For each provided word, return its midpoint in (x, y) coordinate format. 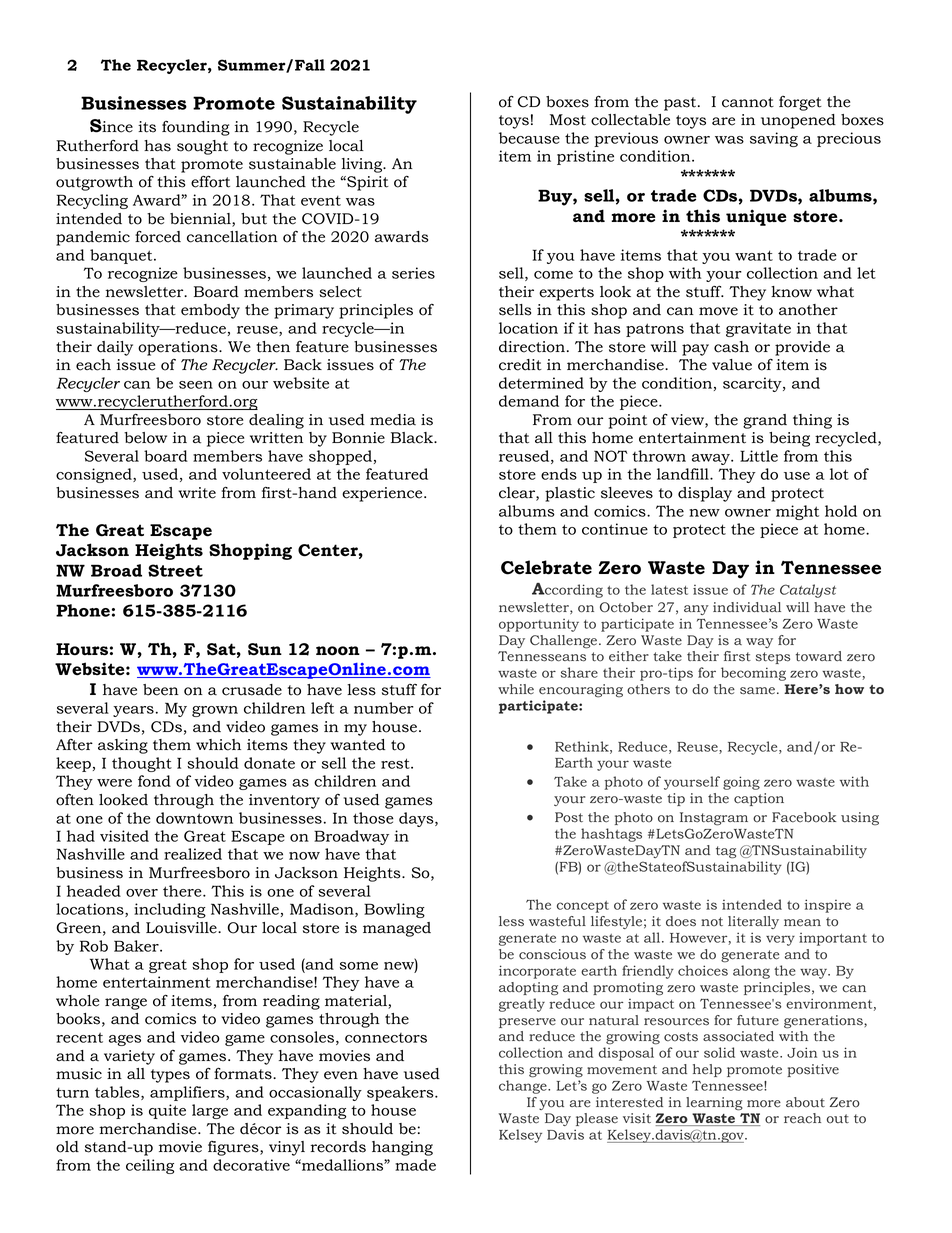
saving (774, 139)
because (529, 138)
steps (773, 658)
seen (196, 385)
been (161, 690)
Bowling (394, 910)
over (142, 893)
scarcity (753, 384)
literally (753, 922)
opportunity (539, 625)
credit (520, 365)
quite (167, 1111)
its (147, 127)
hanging (402, 1148)
